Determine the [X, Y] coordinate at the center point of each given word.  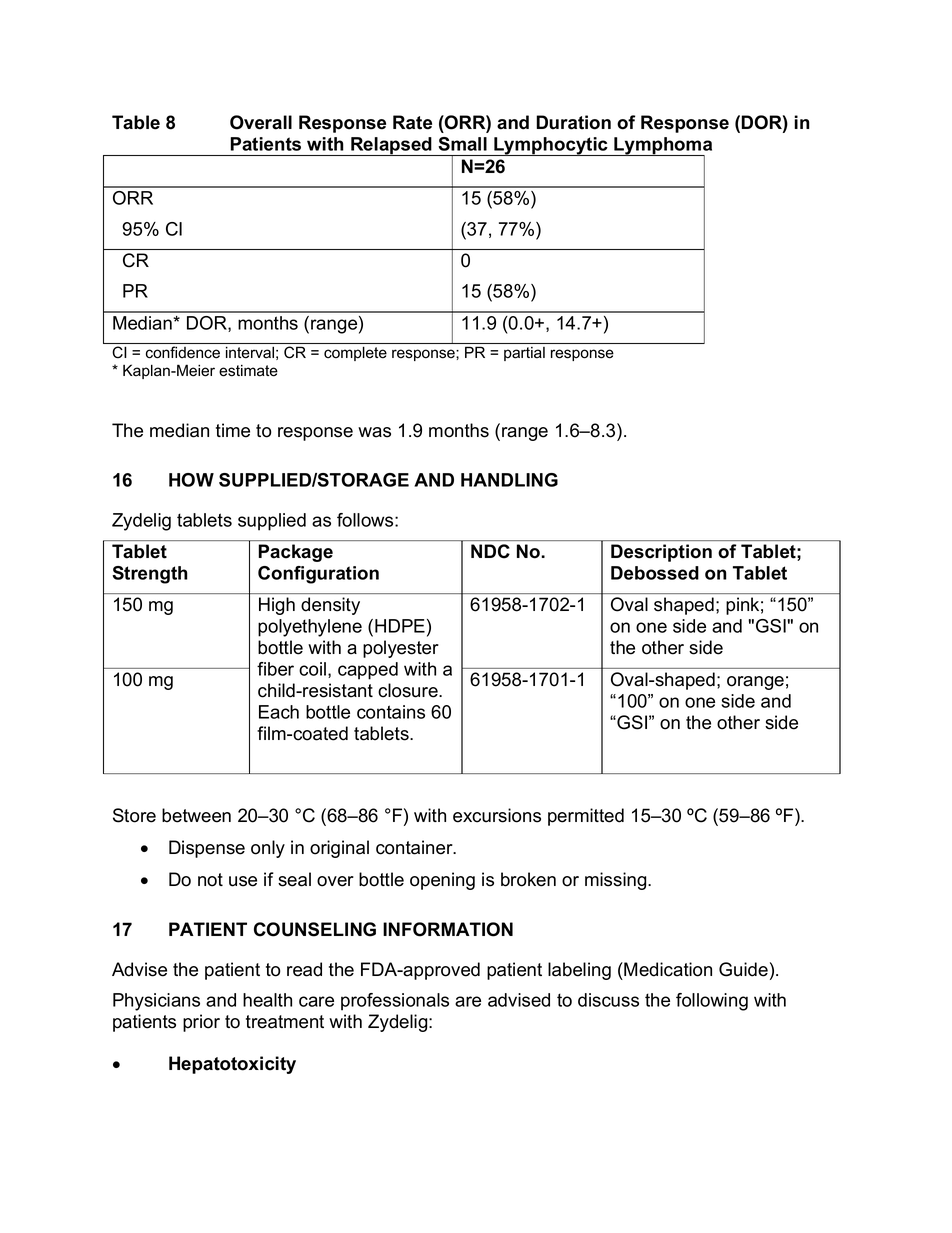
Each [279, 712]
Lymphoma [662, 147]
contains [391, 712]
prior [201, 1023]
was [374, 432]
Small [463, 144]
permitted [586, 817]
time [233, 430]
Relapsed [391, 146]
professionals [395, 1002]
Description [661, 553]
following [712, 1002]
